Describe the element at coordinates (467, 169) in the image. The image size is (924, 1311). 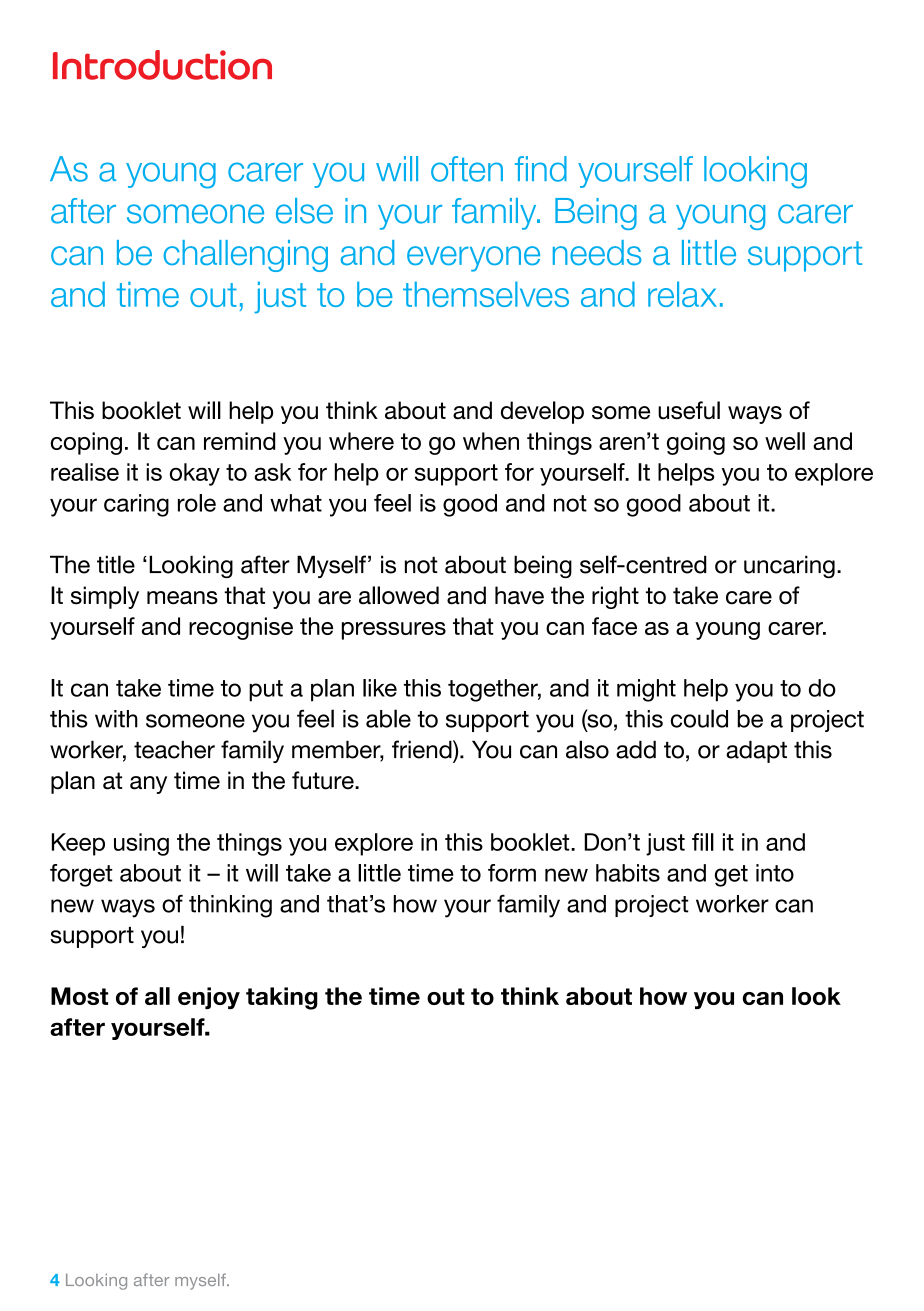
I see `often` at that location.
